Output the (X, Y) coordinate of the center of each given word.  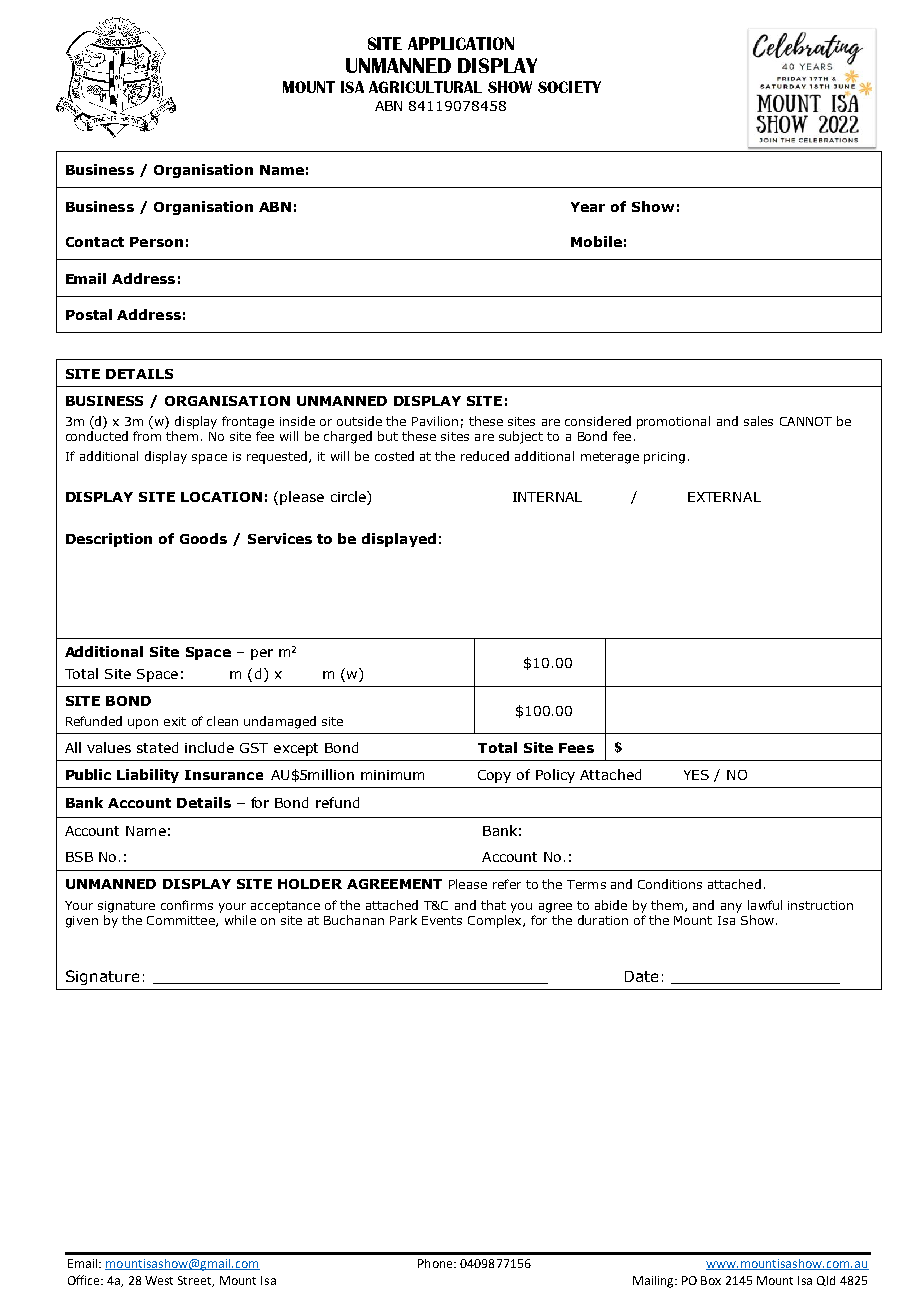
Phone (436, 1263)
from (147, 436)
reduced (485, 456)
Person (156, 242)
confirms (187, 905)
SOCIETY (569, 87)
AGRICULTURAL (425, 87)
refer (507, 884)
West (159, 1280)
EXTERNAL (724, 497)
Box (711, 1280)
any (731, 908)
